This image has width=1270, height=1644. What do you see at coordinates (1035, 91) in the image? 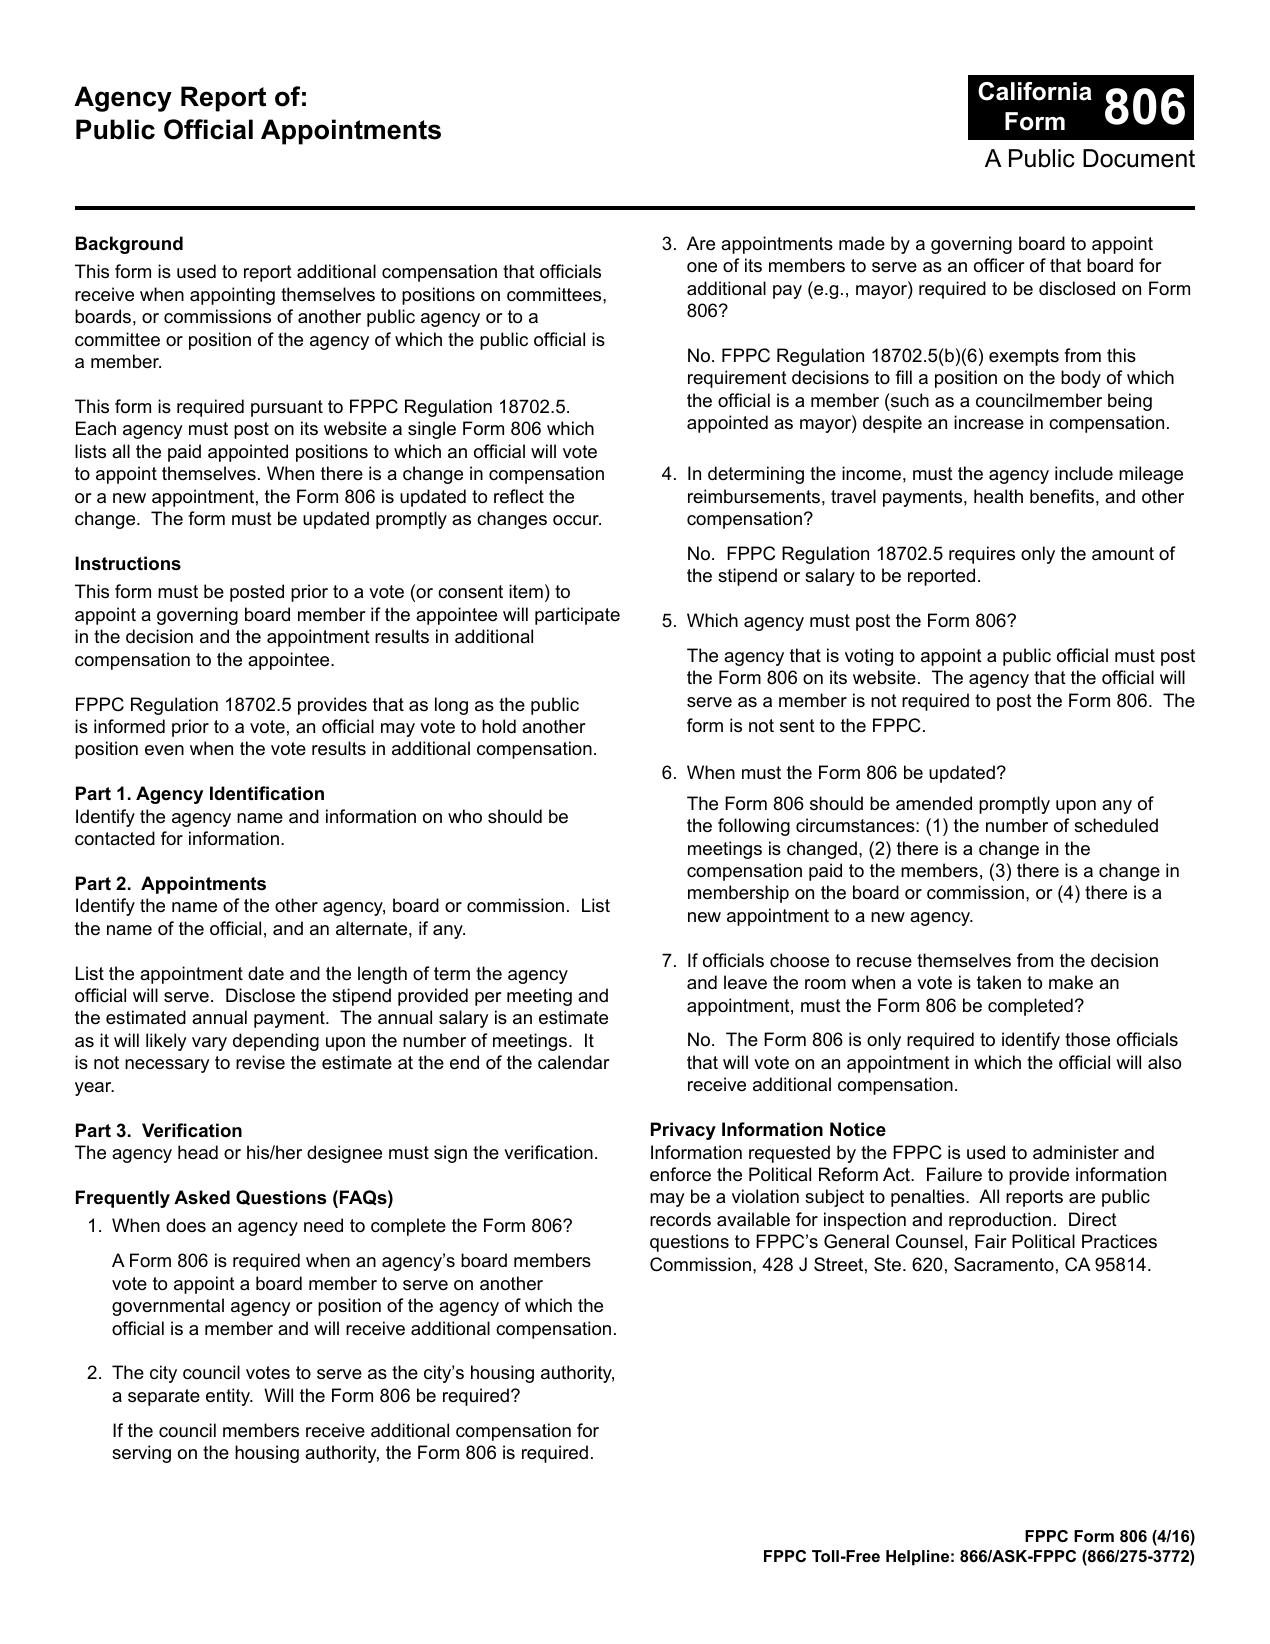
I see `California` at bounding box center [1035, 91].
